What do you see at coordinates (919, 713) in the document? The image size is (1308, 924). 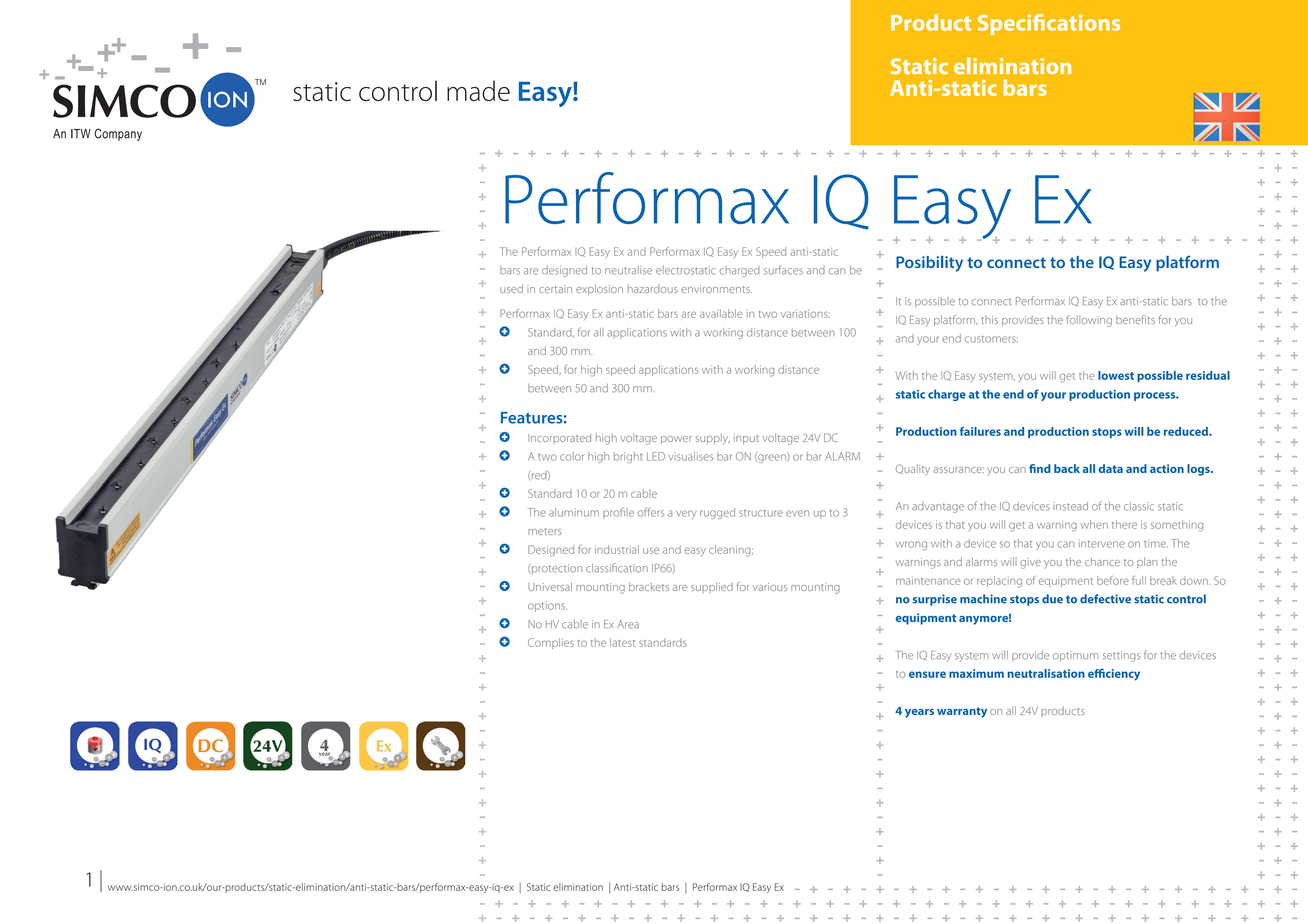 I see `years` at bounding box center [919, 713].
